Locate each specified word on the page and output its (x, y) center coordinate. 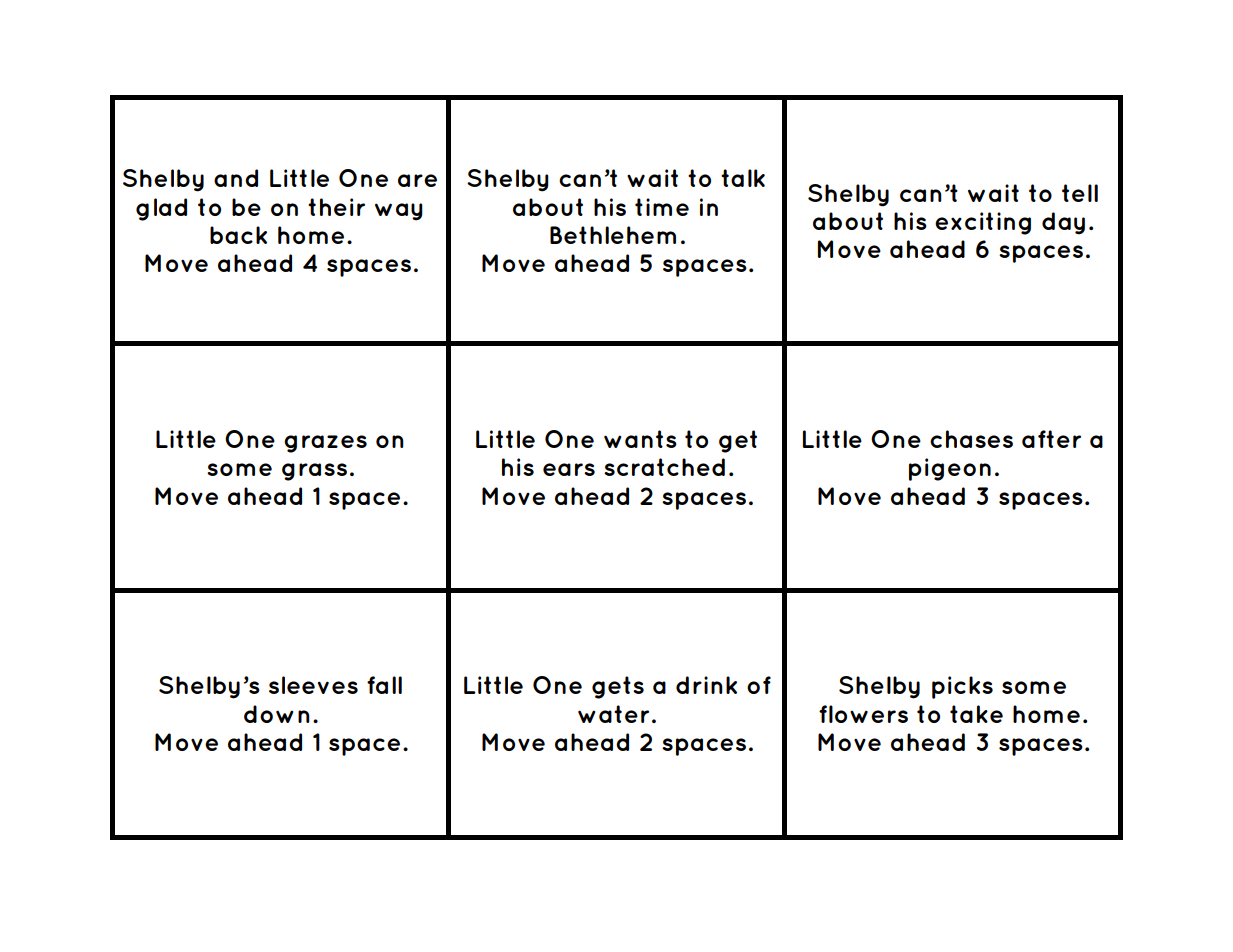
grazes (325, 444)
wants (640, 439)
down (277, 714)
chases (971, 439)
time (662, 207)
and (236, 178)
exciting (983, 223)
